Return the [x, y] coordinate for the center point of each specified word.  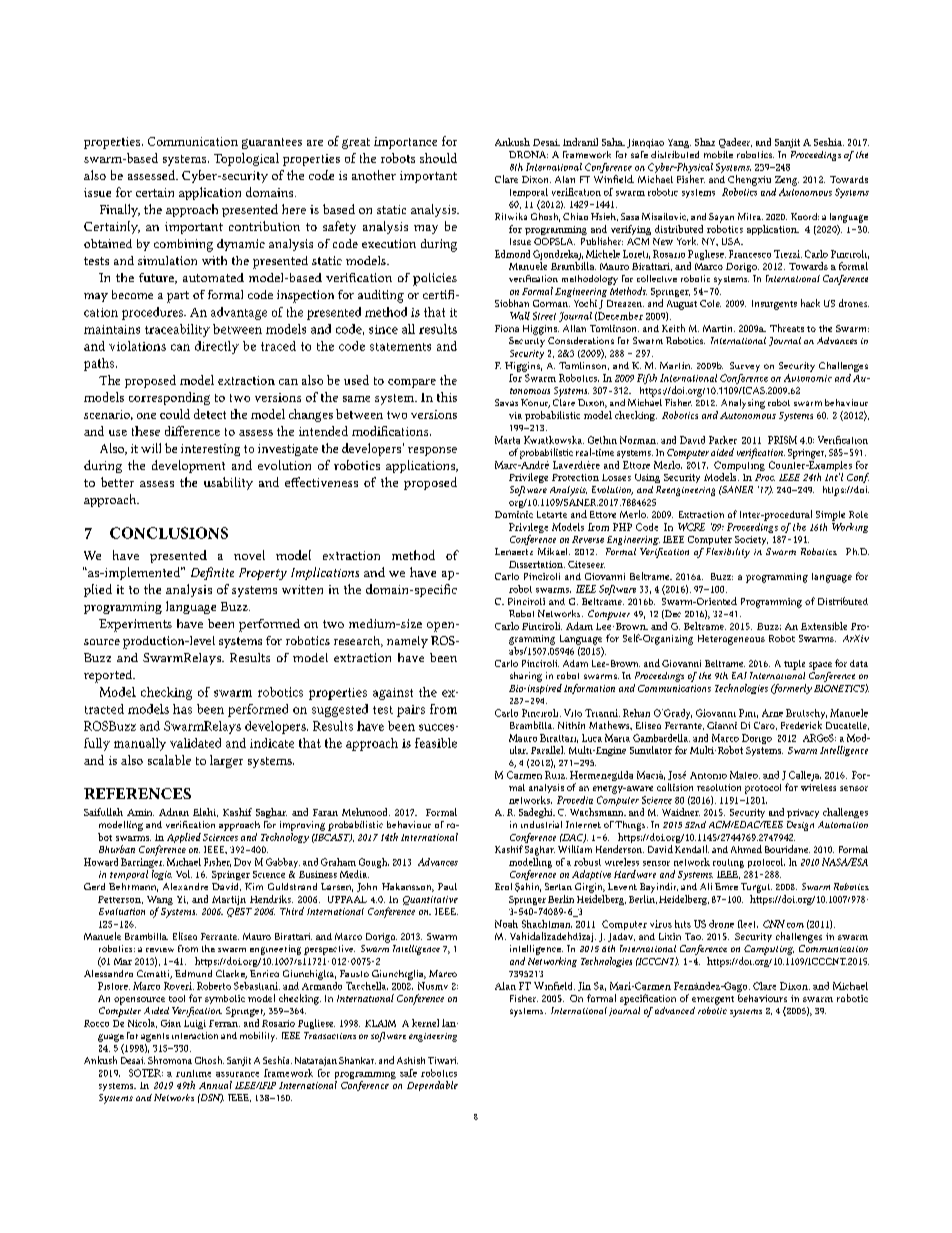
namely [407, 642]
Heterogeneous [731, 640]
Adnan [174, 812]
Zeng [787, 181]
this [447, 397]
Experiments [135, 625]
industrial [541, 824]
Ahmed [746, 849]
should [438, 158]
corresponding [169, 398]
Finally [120, 210]
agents [155, 1037]
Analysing [743, 404]
